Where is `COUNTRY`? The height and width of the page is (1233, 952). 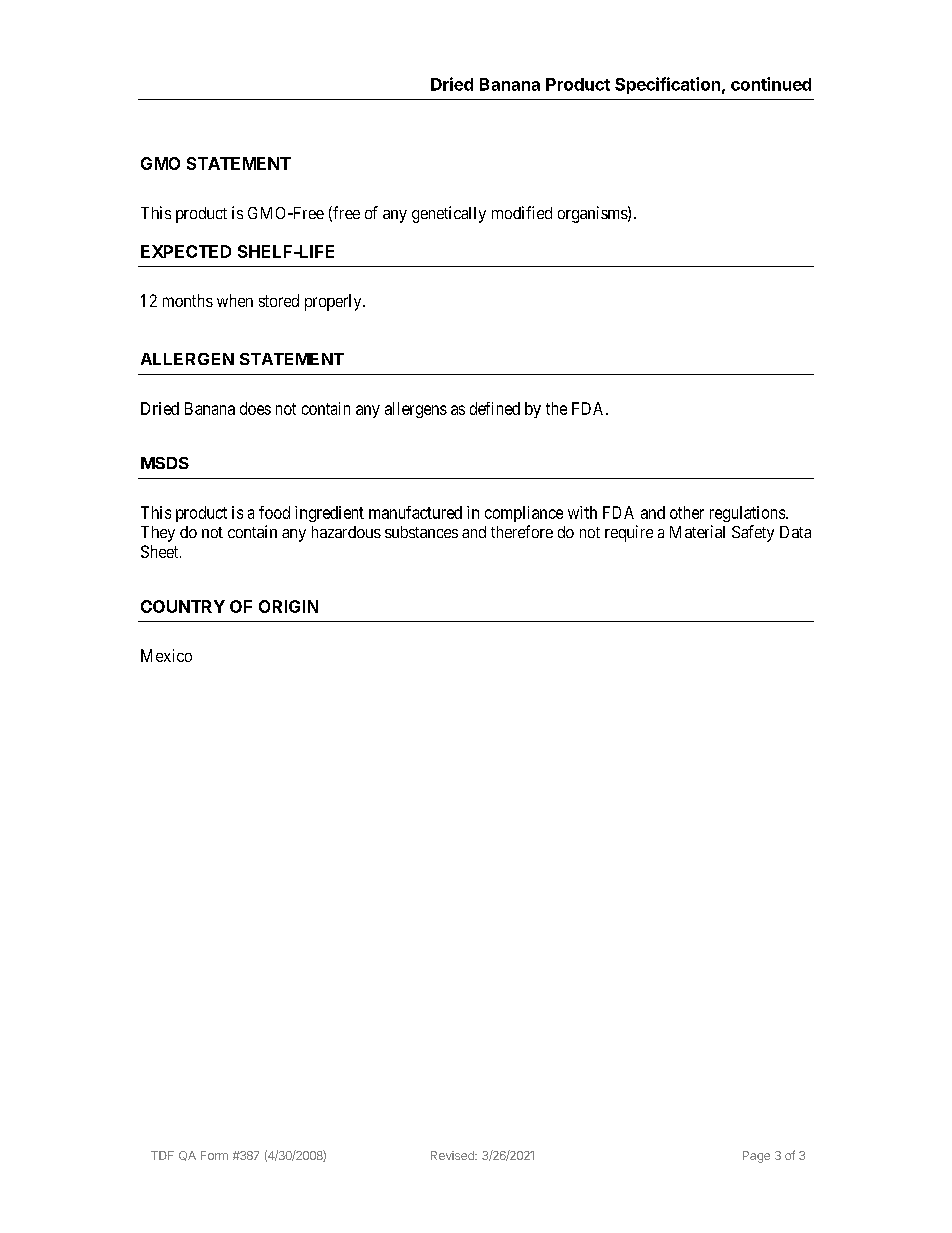
COUNTRY is located at coordinates (183, 606).
